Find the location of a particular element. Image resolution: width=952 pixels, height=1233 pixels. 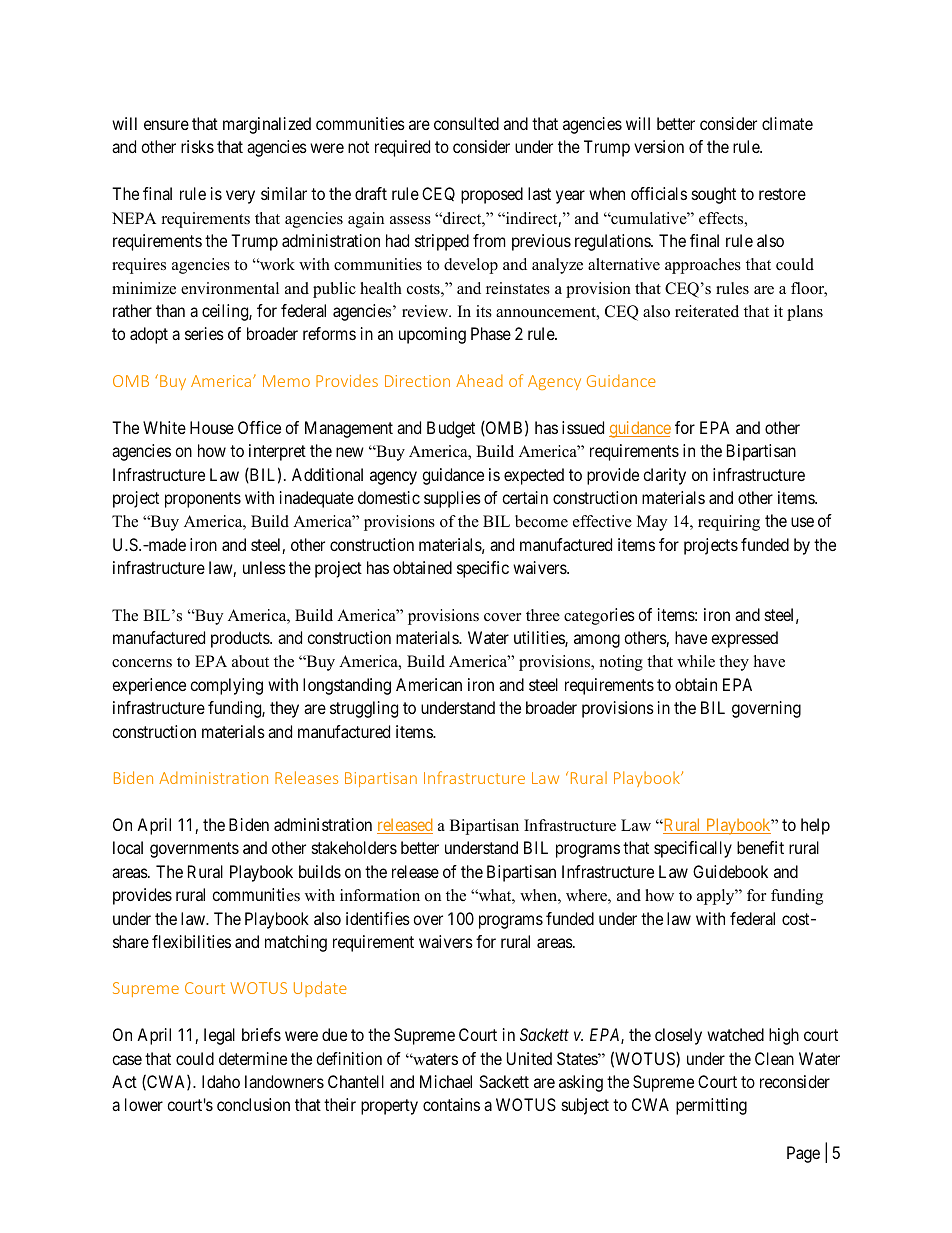

sought is located at coordinates (714, 195).
